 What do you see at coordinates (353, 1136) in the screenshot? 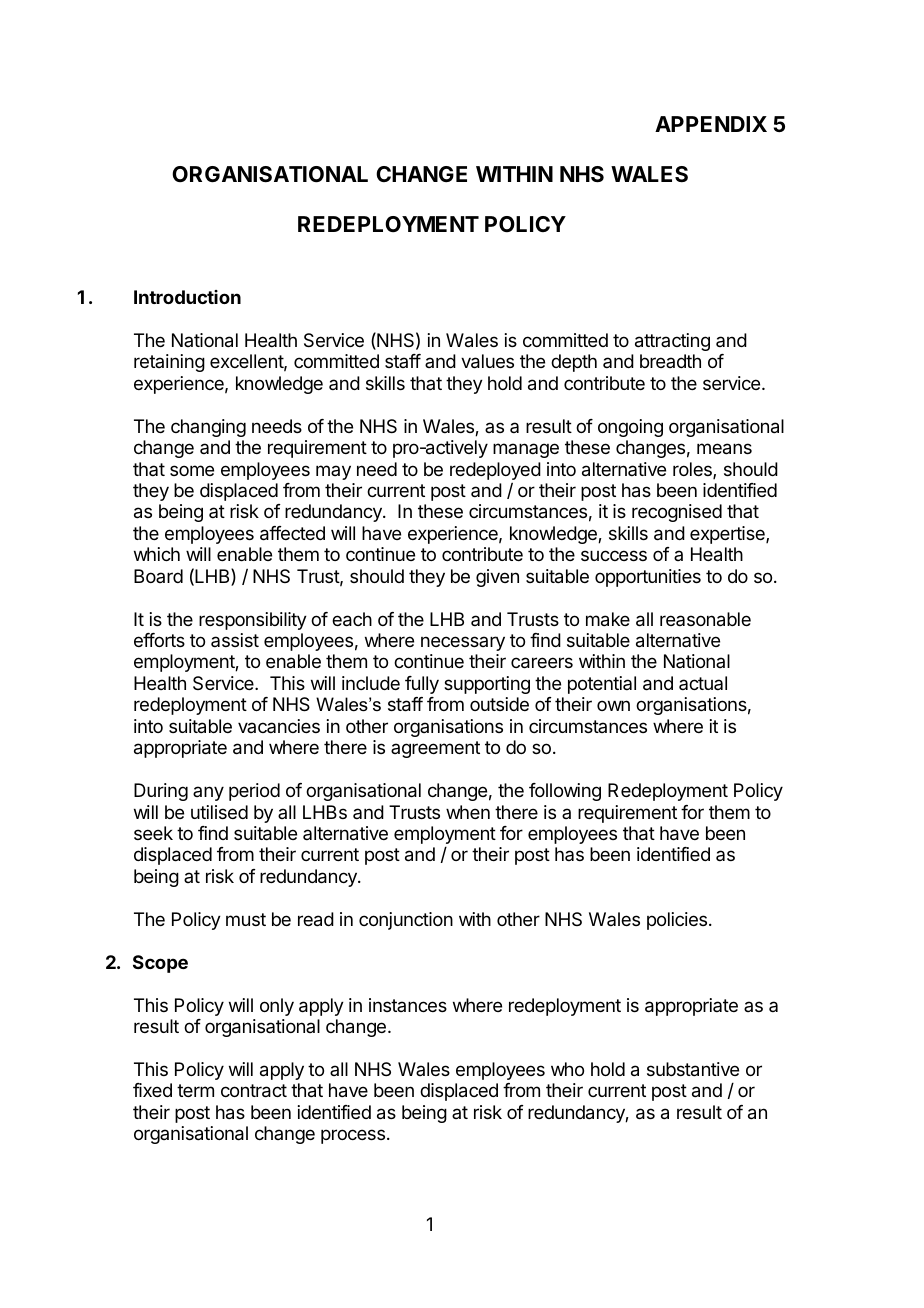
I see `process` at bounding box center [353, 1136].
